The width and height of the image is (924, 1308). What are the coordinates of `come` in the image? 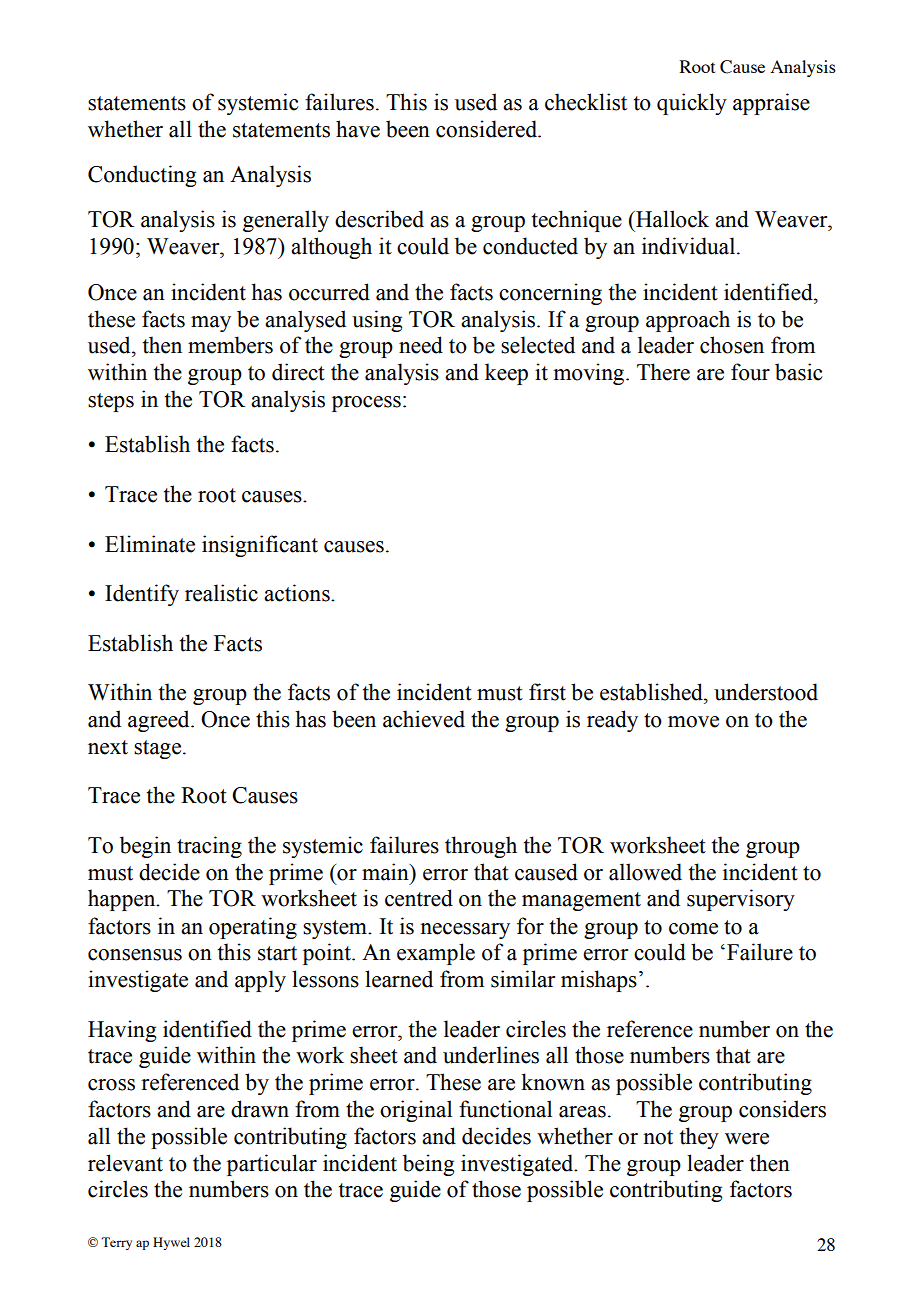 It's located at (693, 929).
